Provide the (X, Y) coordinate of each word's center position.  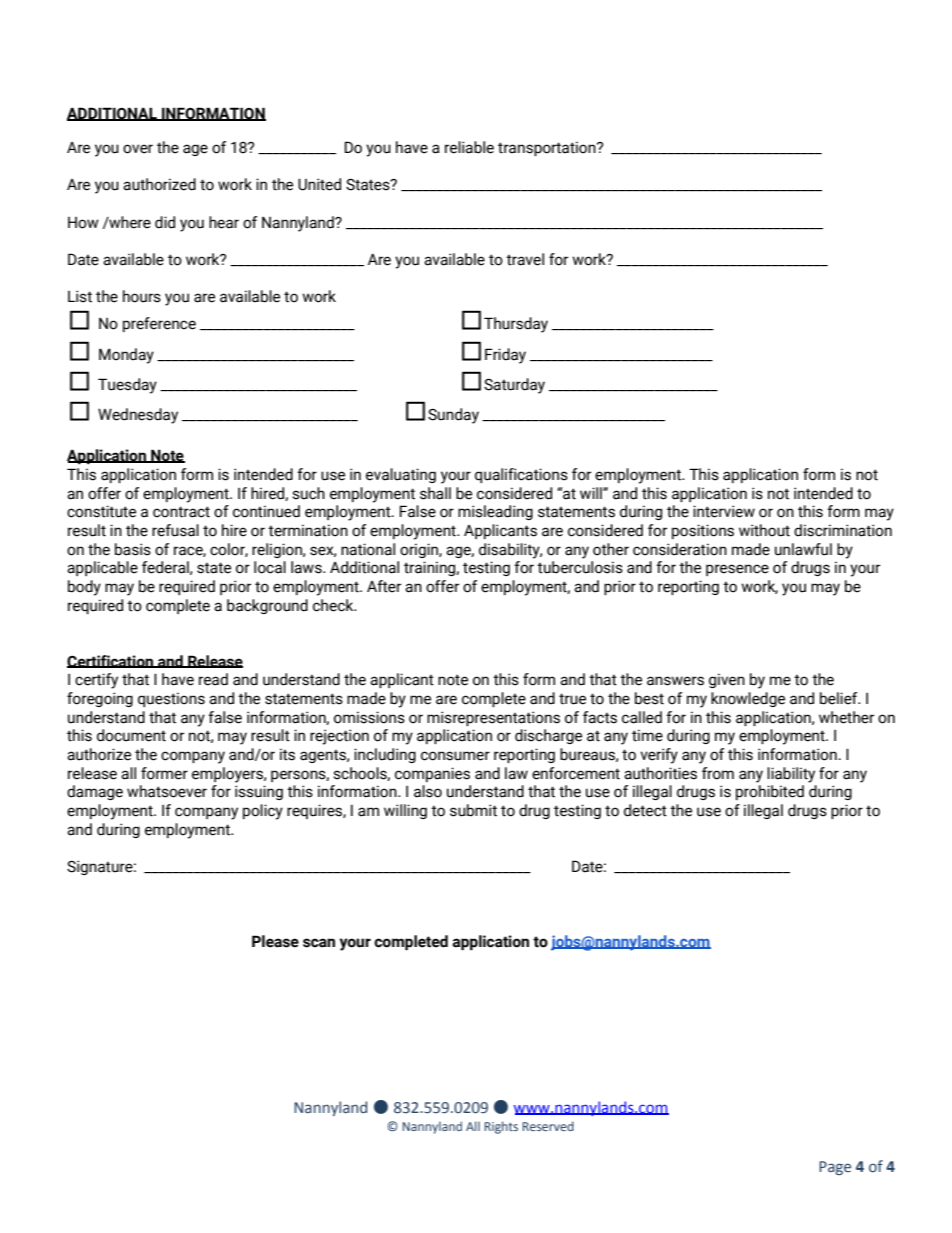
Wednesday (138, 416)
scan (319, 943)
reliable (469, 147)
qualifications (521, 475)
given (727, 680)
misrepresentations (493, 718)
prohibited (770, 792)
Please (275, 941)
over (138, 149)
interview (724, 511)
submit (473, 810)
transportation (548, 148)
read (213, 679)
